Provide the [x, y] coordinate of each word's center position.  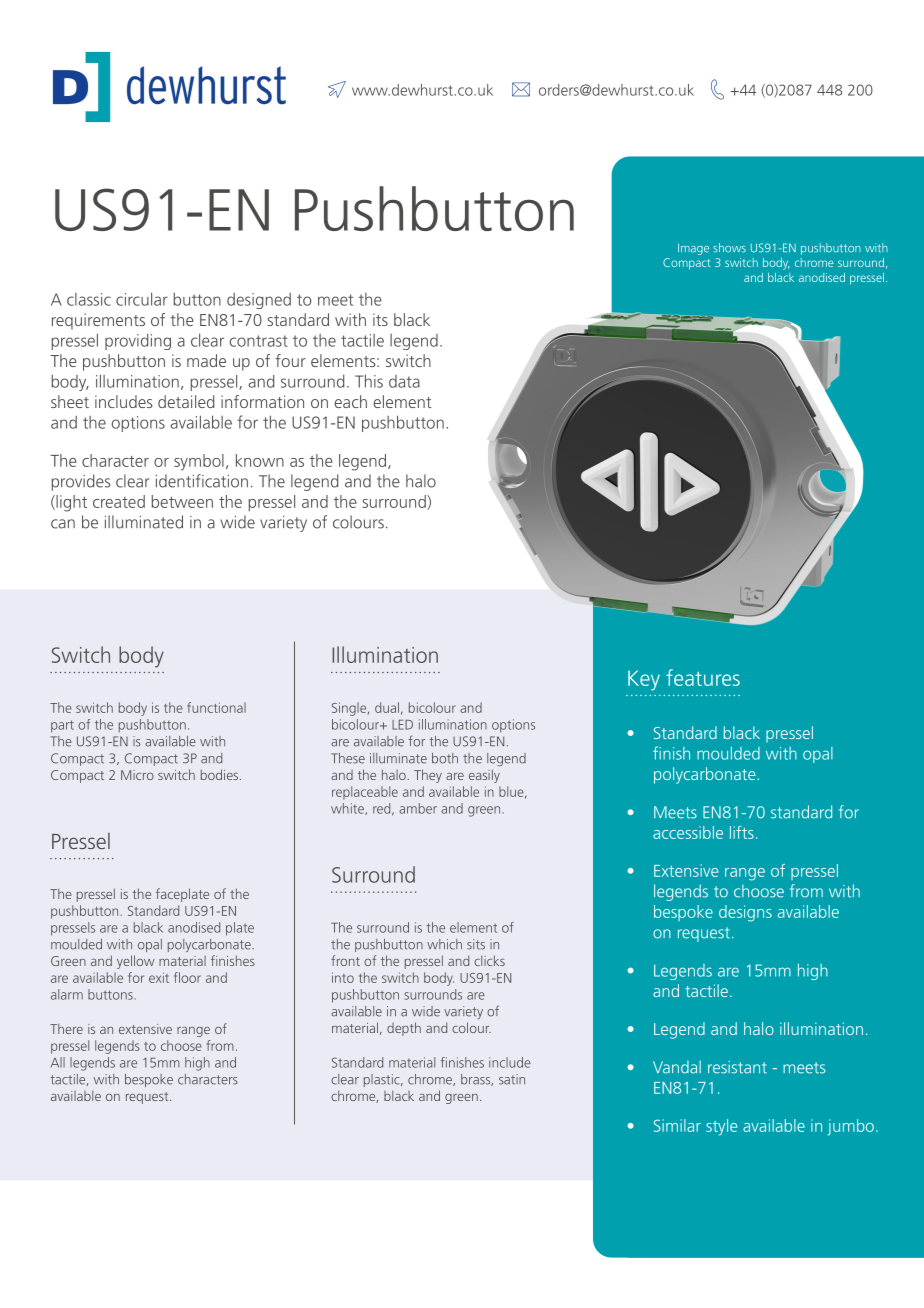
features [703, 677]
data [404, 381]
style [721, 1127]
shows [729, 248]
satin [512, 1079]
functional [216, 707]
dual [387, 707]
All [58, 1062]
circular [142, 299]
